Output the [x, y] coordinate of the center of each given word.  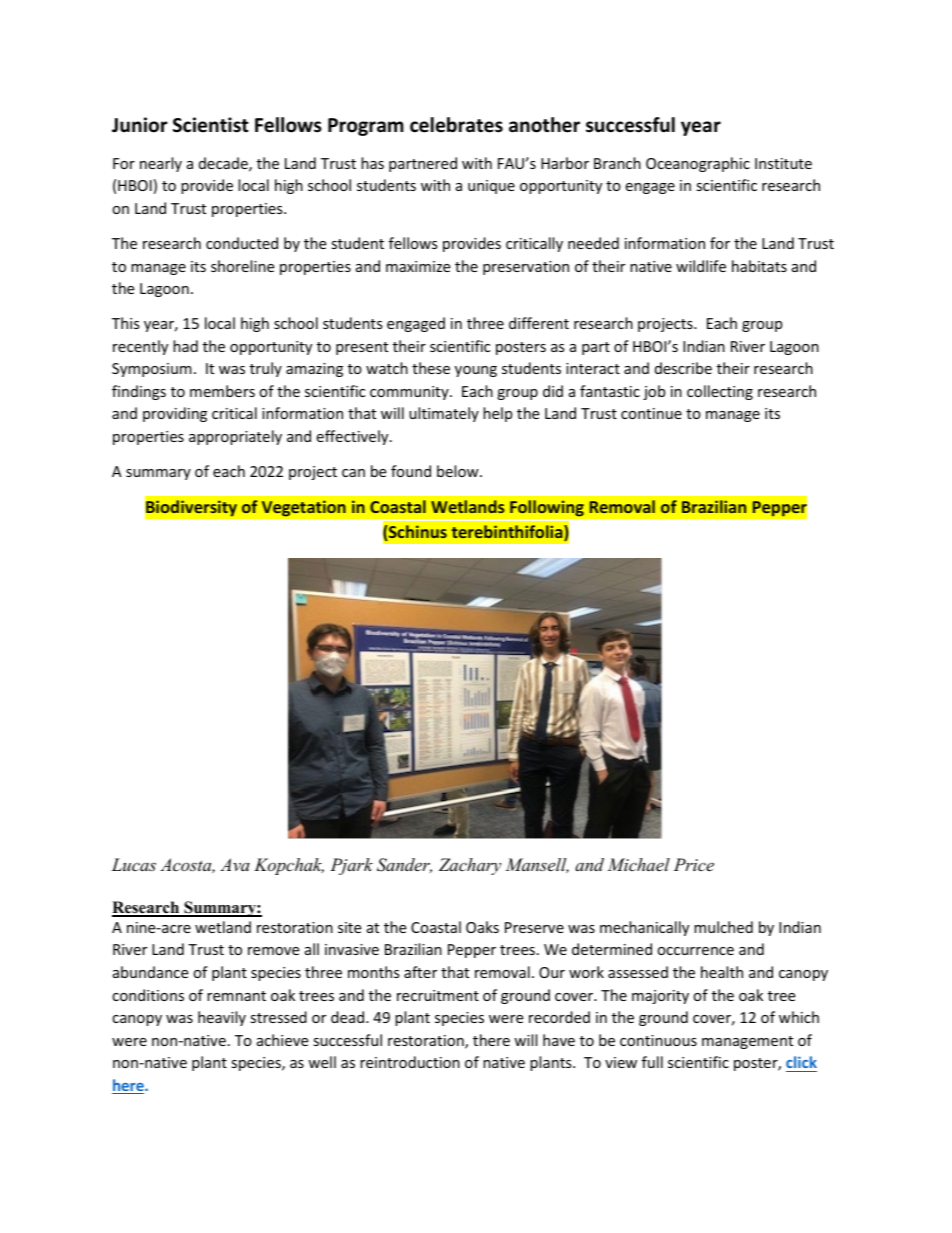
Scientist [211, 125]
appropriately [235, 437]
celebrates [456, 125]
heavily [222, 1018]
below [459, 471]
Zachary [470, 866]
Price [694, 864]
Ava [235, 864]
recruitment [438, 995]
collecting [720, 392]
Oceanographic [698, 164]
